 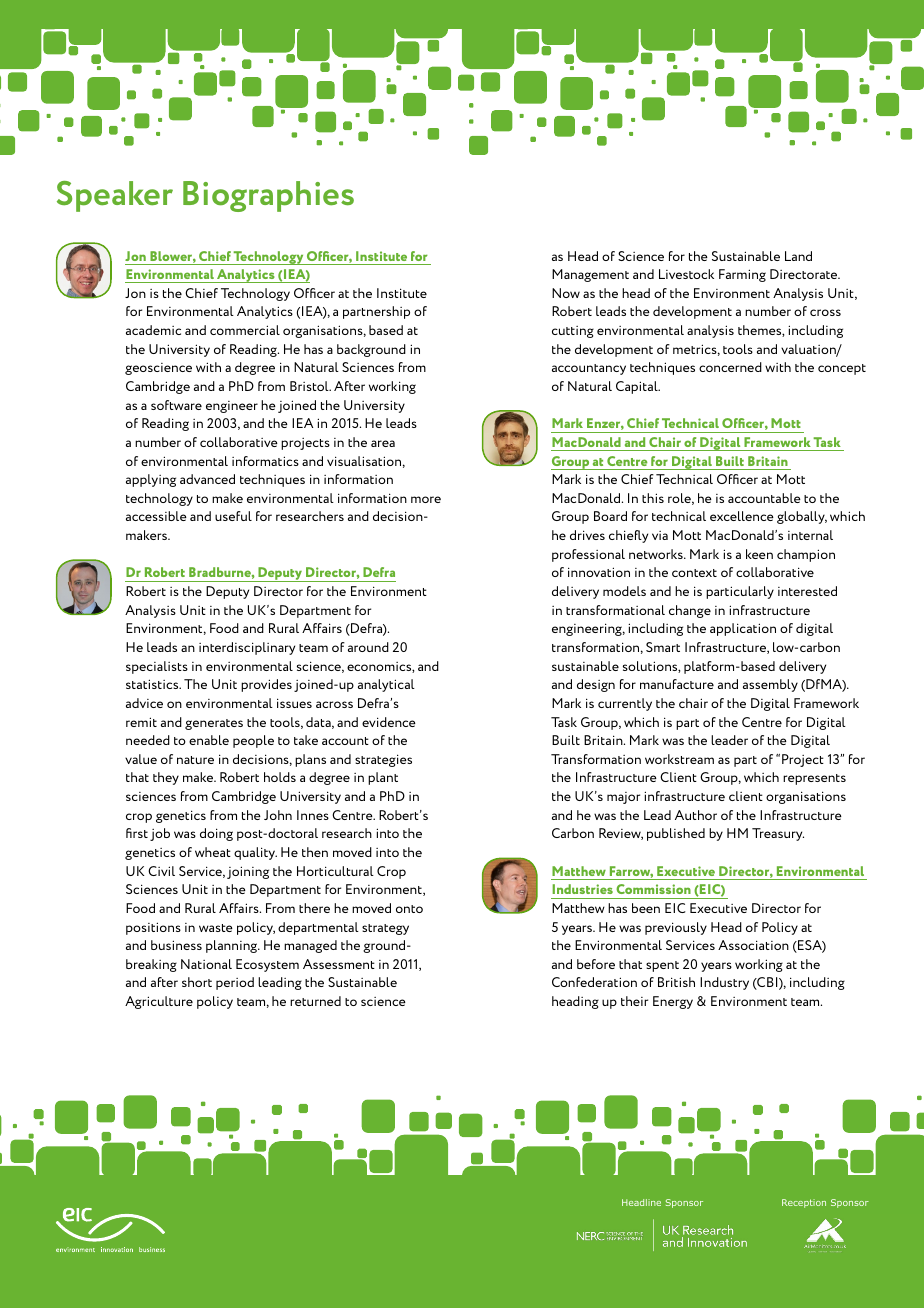 What do you see at coordinates (214, 724) in the image?
I see `generates` at bounding box center [214, 724].
